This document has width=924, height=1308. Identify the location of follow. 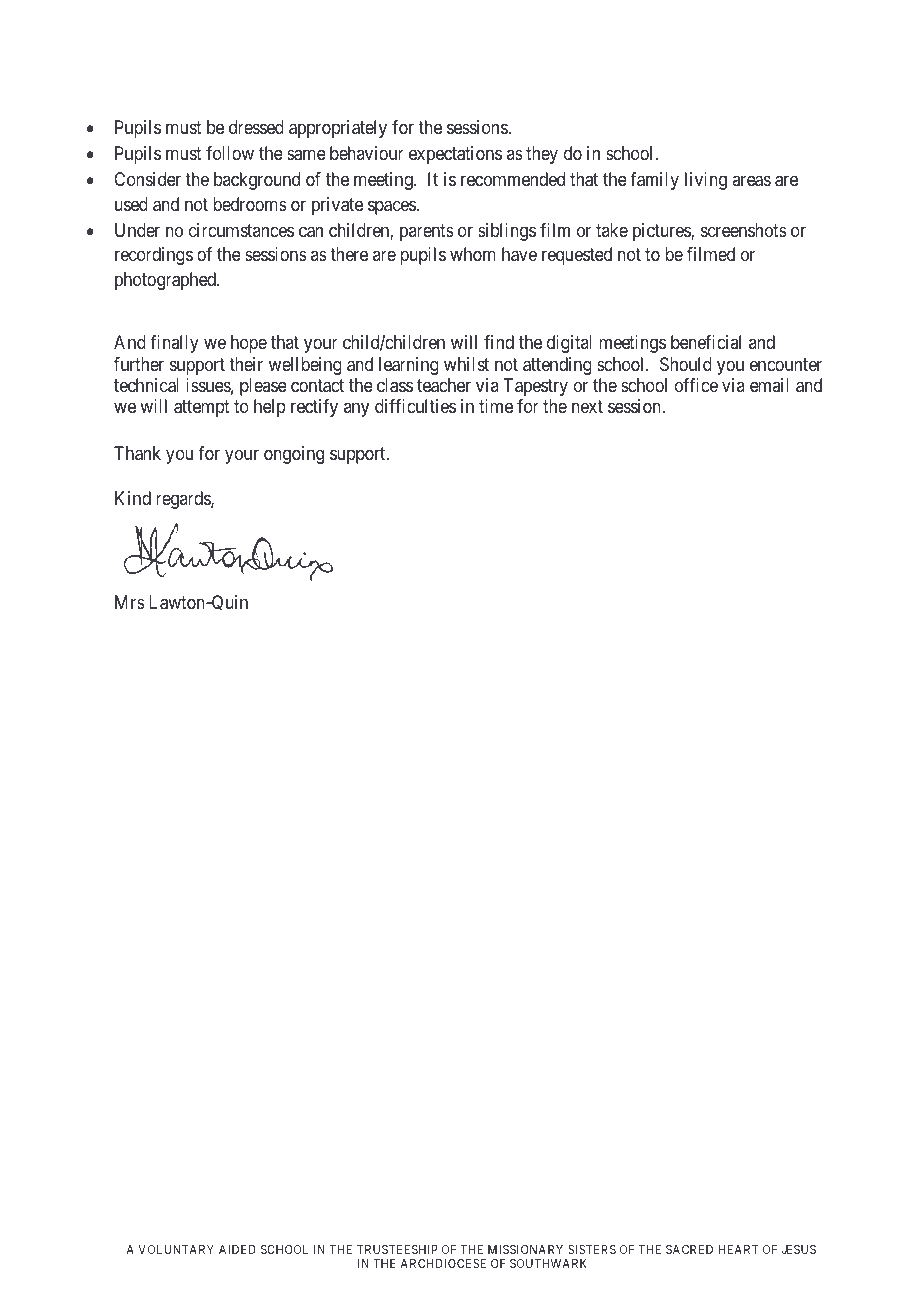
(230, 153).
